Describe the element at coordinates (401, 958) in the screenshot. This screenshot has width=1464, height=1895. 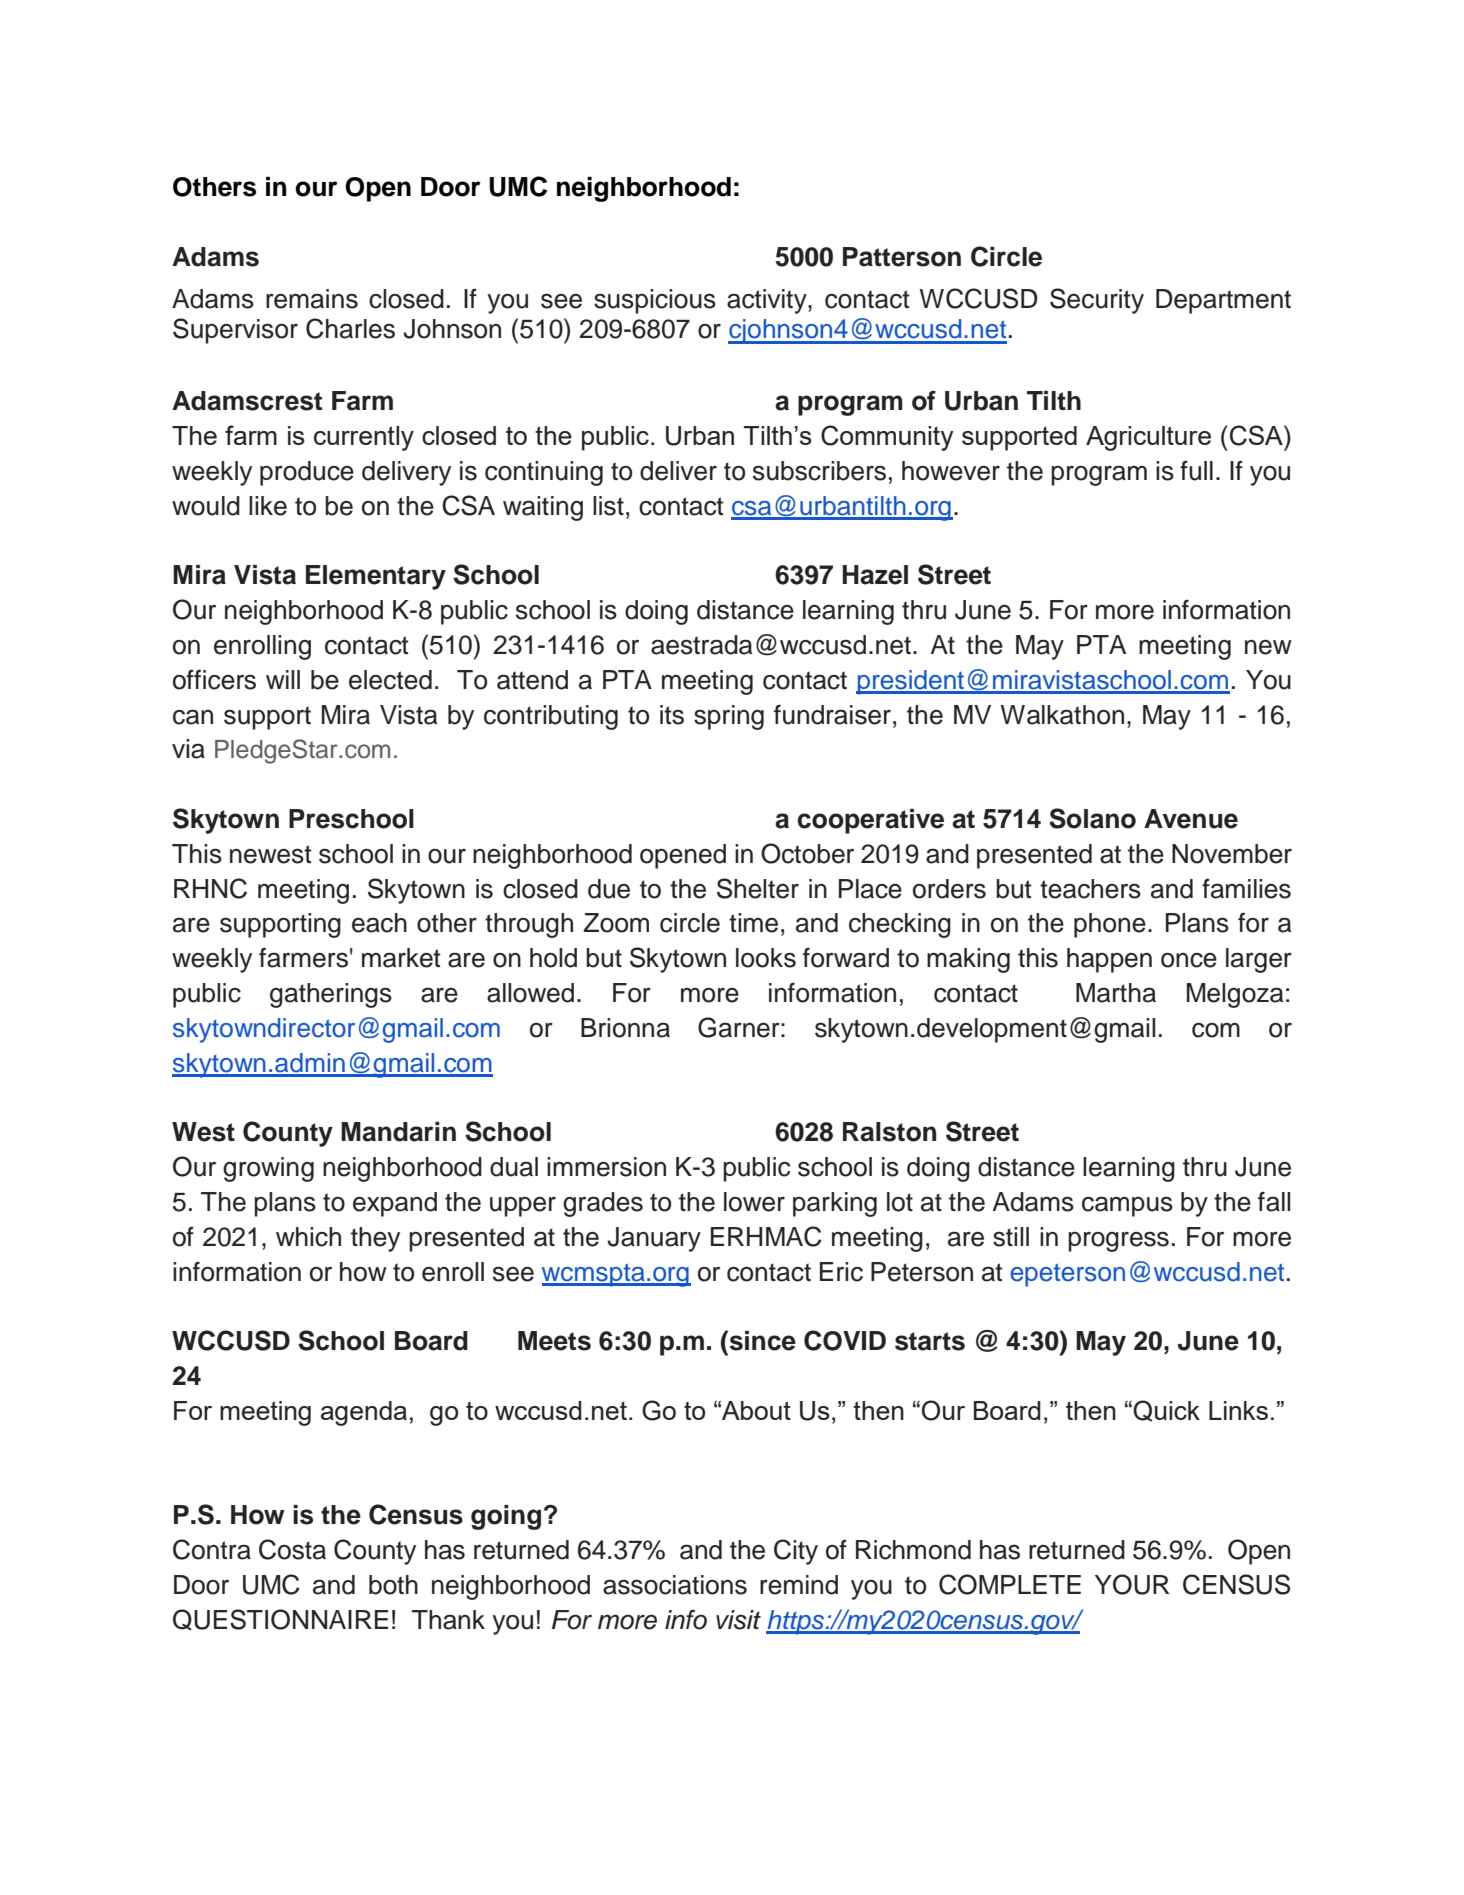
I see `market` at that location.
